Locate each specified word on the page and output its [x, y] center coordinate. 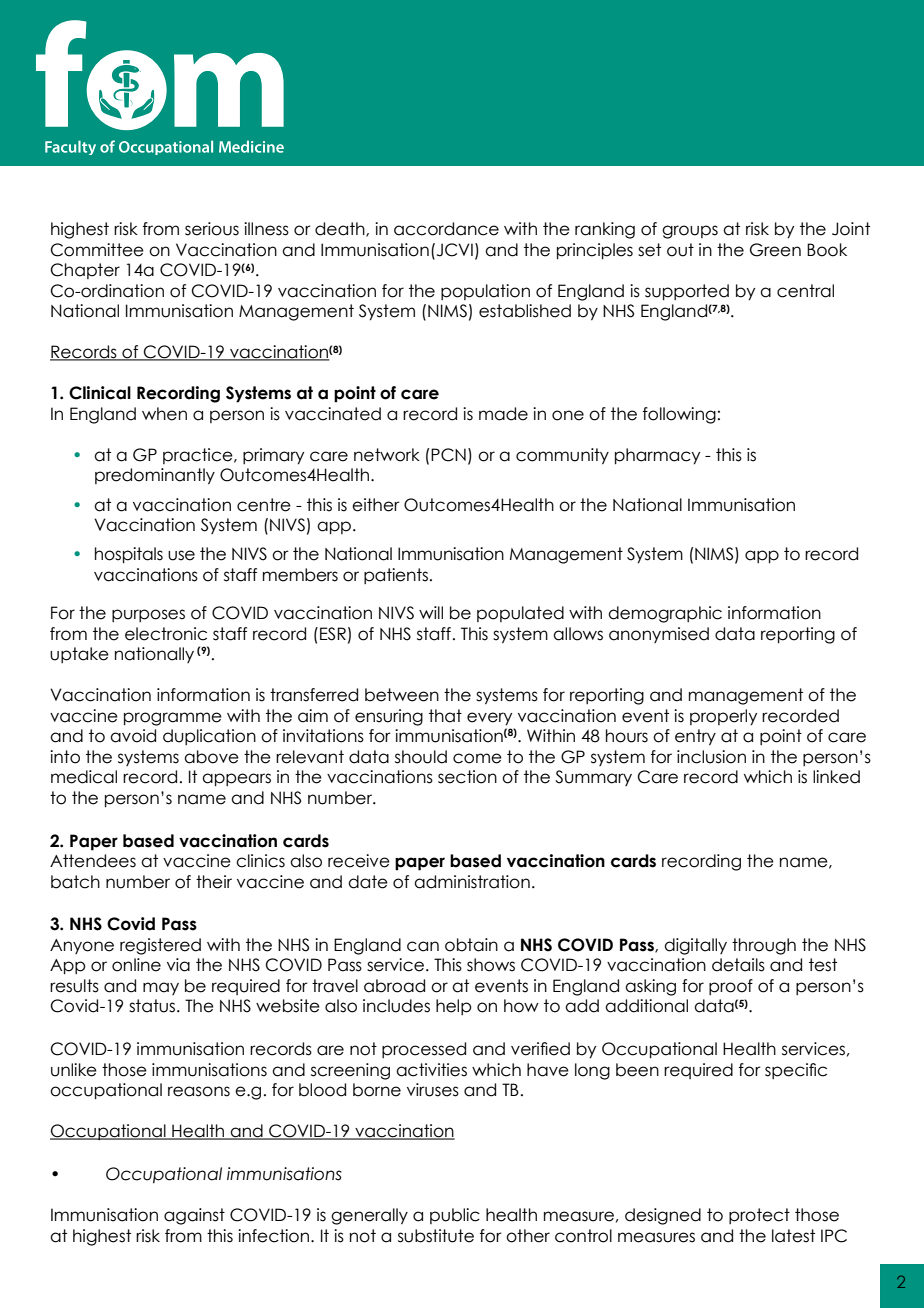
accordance [446, 229]
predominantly [155, 476]
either [376, 505]
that [445, 716]
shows [491, 965]
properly [723, 717]
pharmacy [657, 456]
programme [173, 719]
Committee [97, 250]
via [178, 965]
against [194, 1216]
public [455, 1216]
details [738, 965]
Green [775, 250]
